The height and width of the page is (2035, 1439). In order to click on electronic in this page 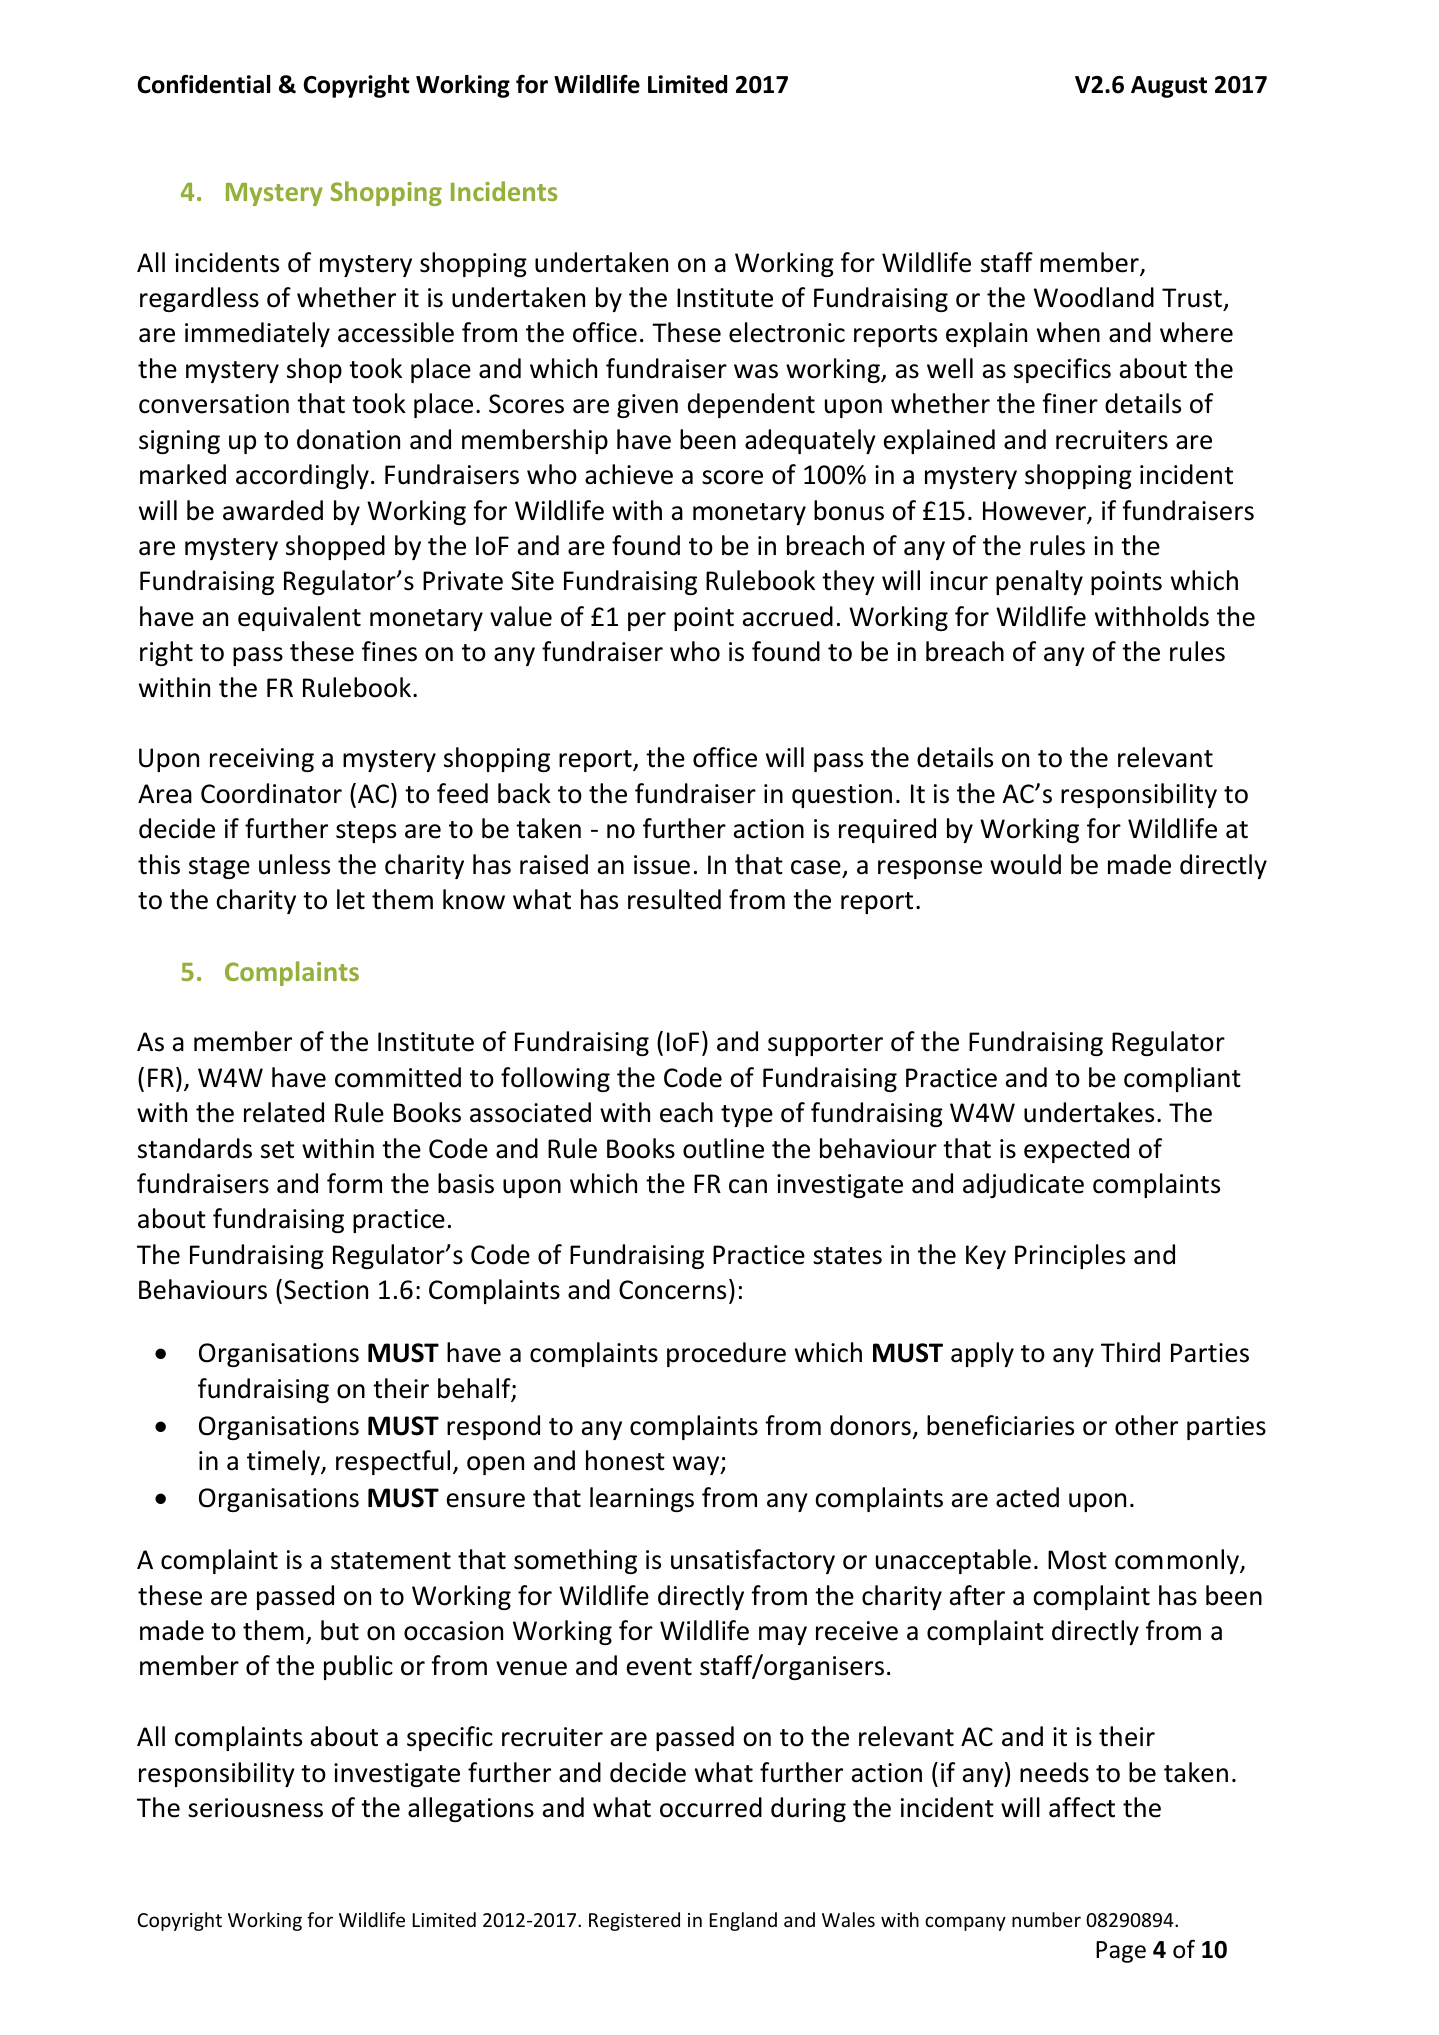, I will do `click(787, 332)`.
